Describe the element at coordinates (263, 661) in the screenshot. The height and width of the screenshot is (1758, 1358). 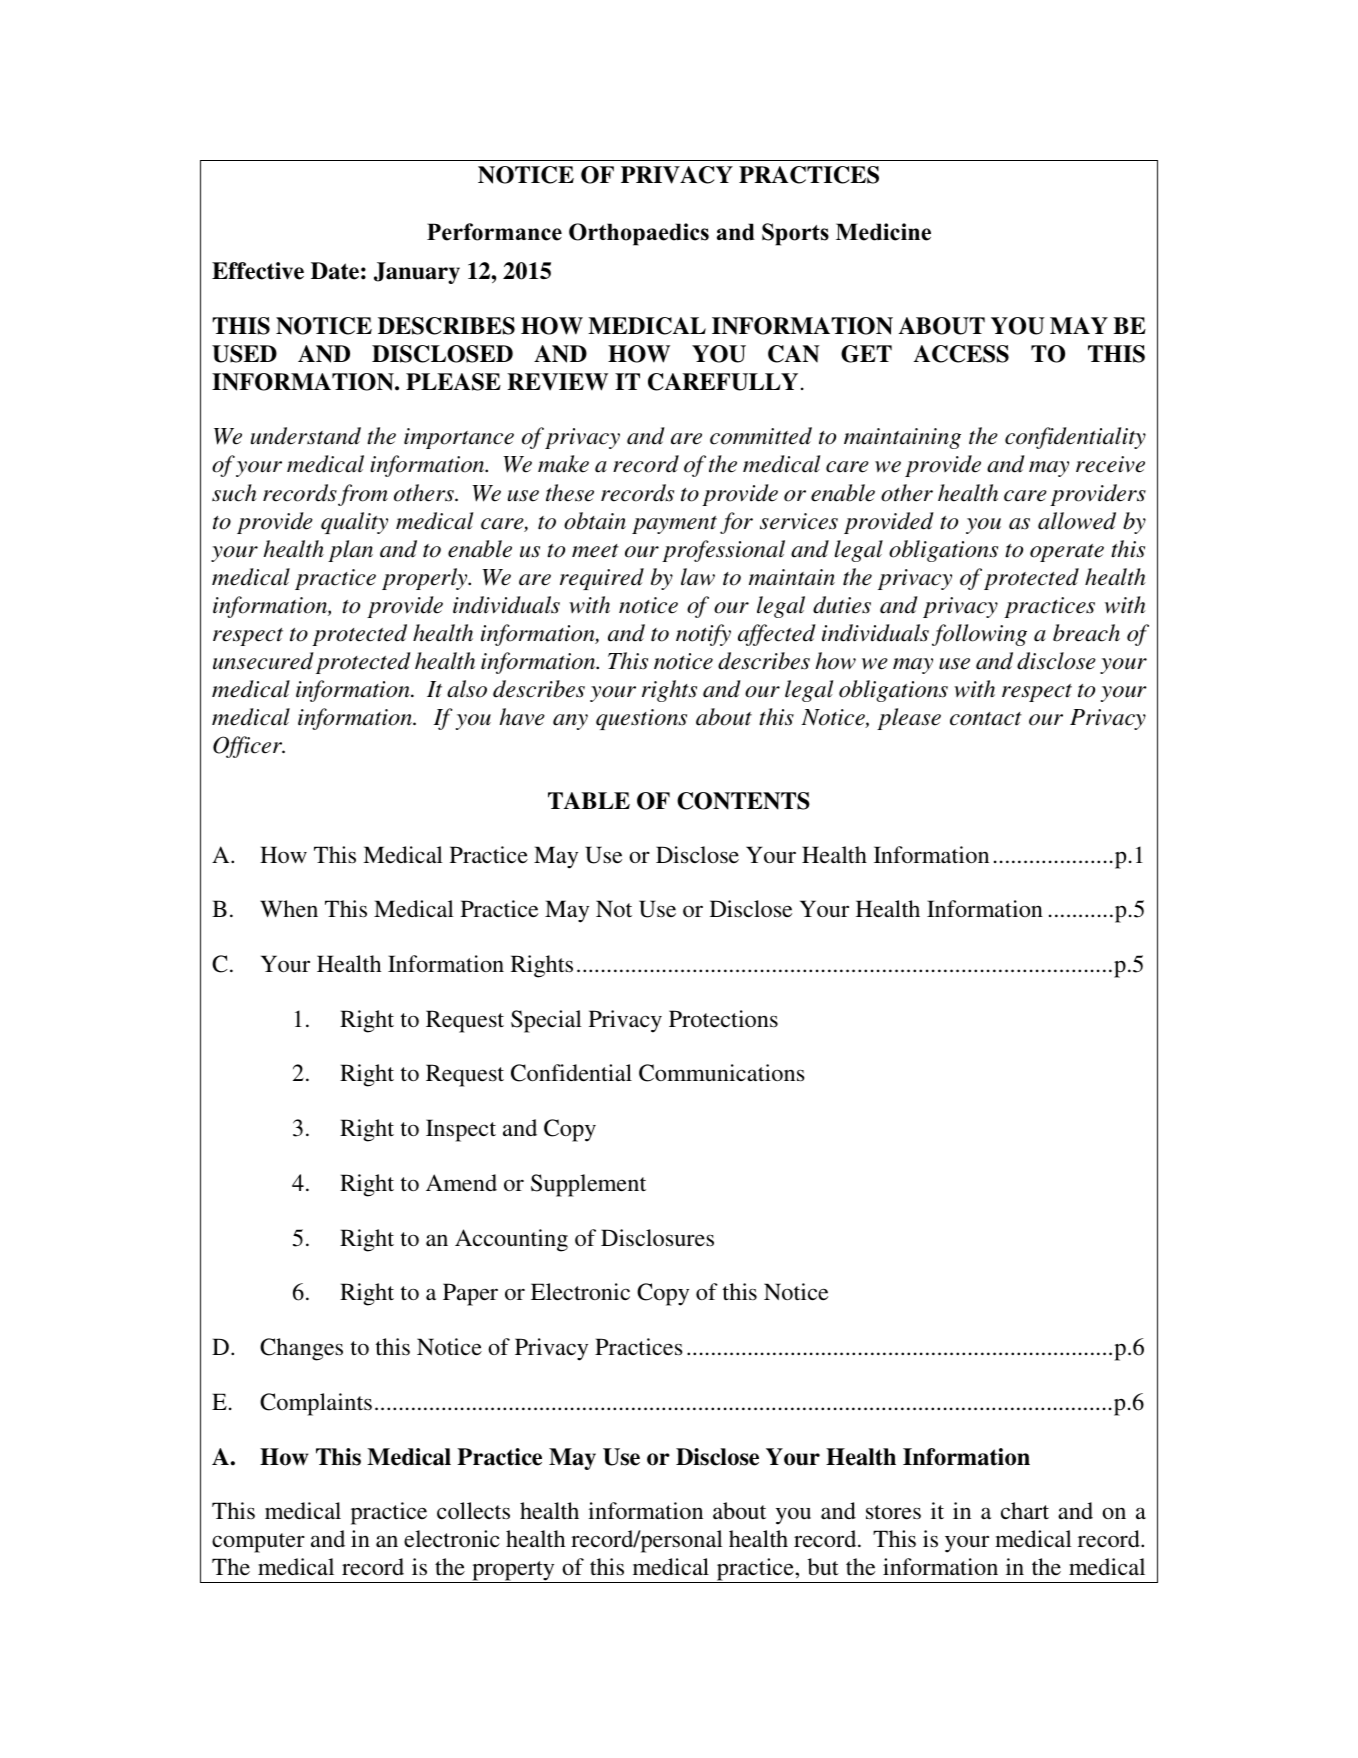
I see `unsecured` at that location.
